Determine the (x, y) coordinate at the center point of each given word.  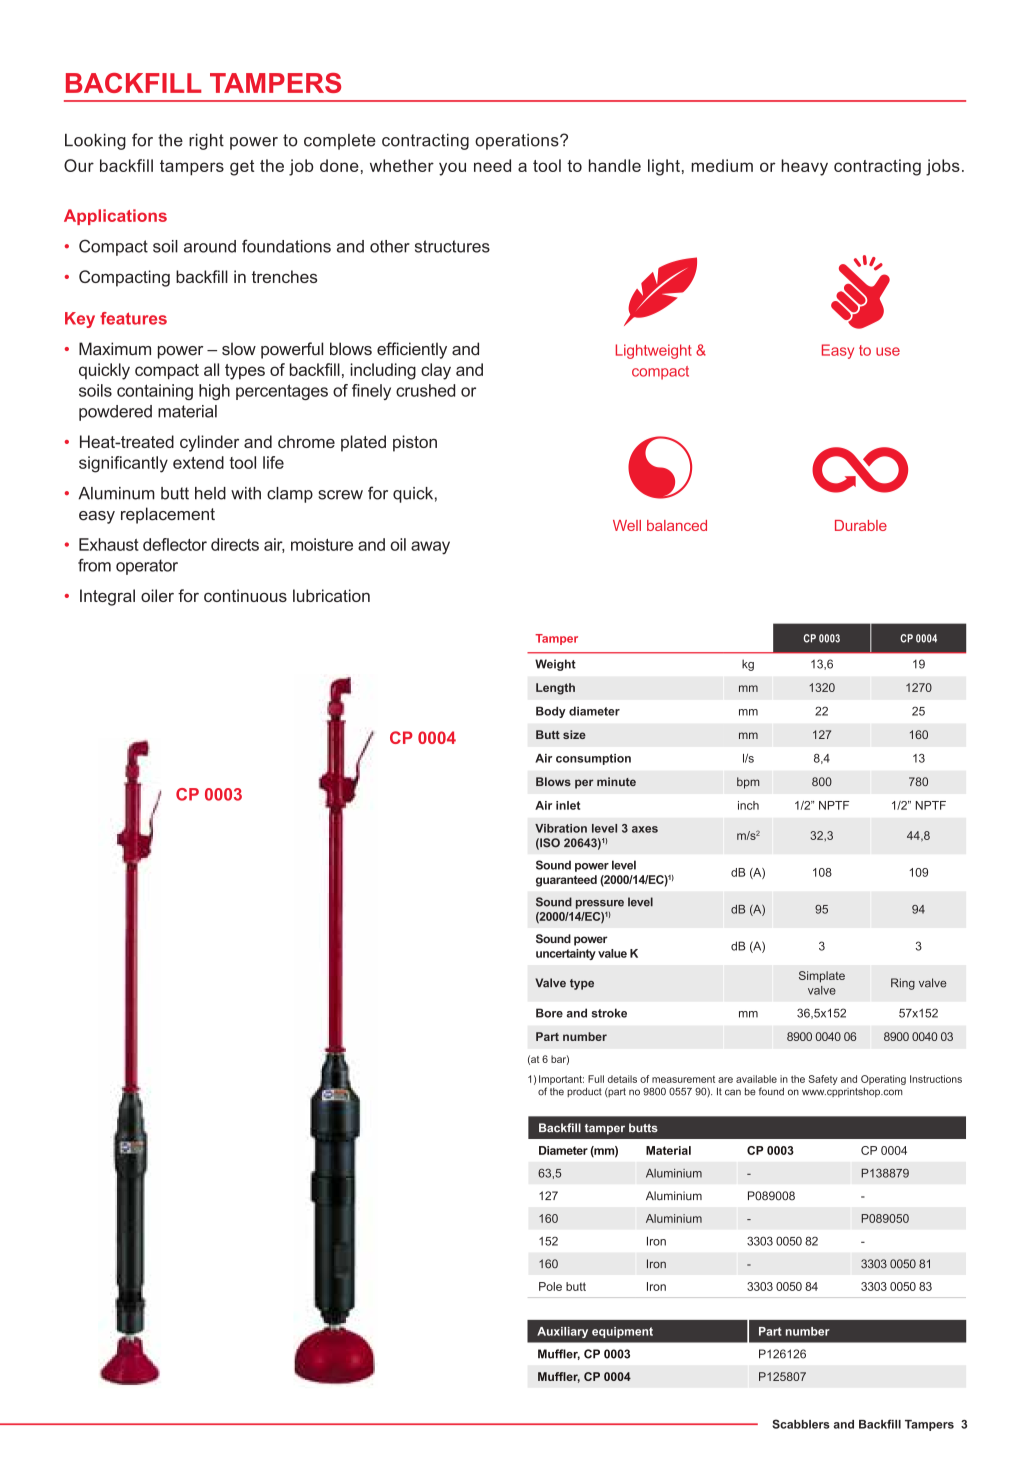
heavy (804, 167)
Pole (550, 1286)
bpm (748, 783)
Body (551, 712)
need (492, 165)
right (206, 142)
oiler (157, 595)
